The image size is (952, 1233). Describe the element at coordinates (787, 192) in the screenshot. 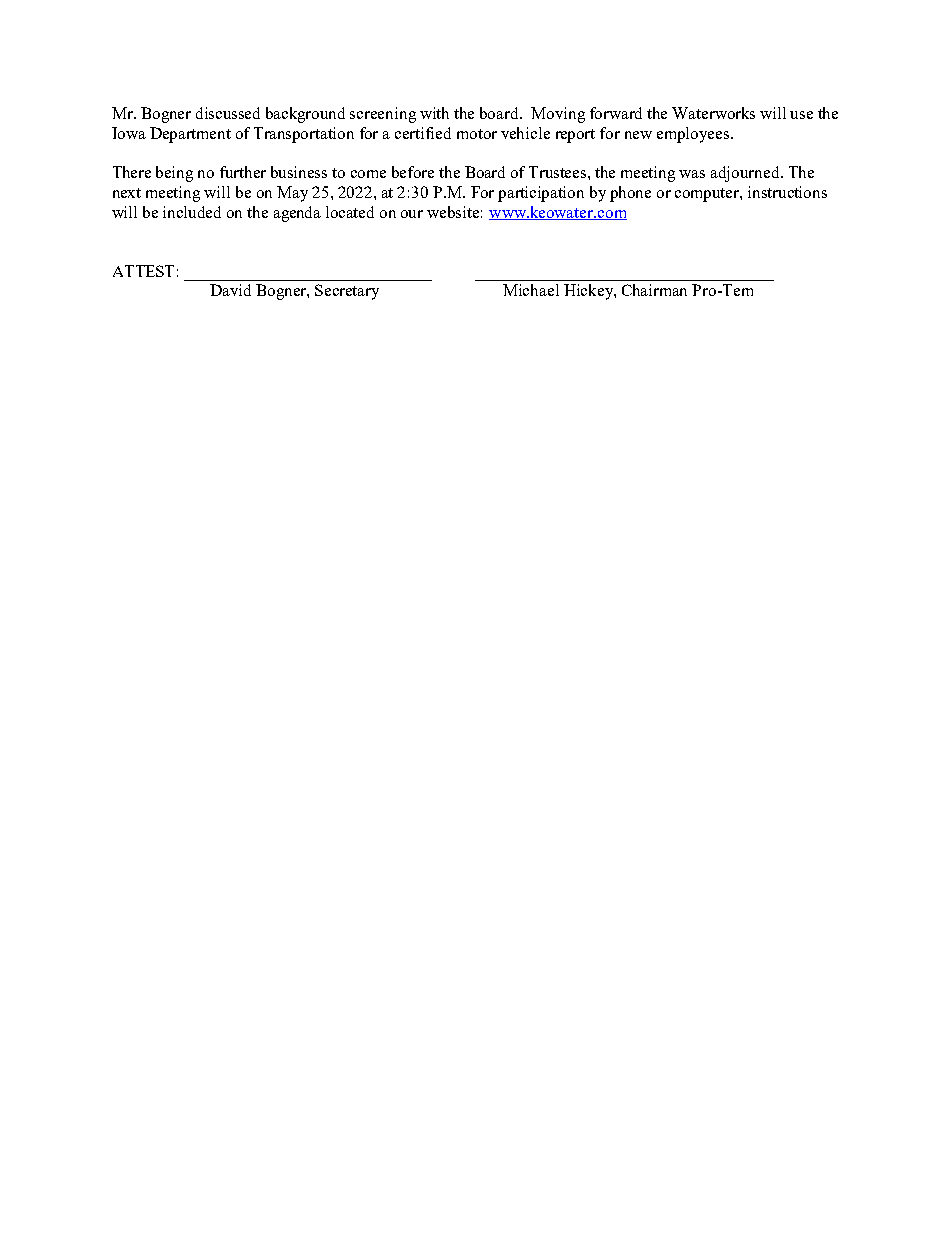

I see `instructions` at that location.
